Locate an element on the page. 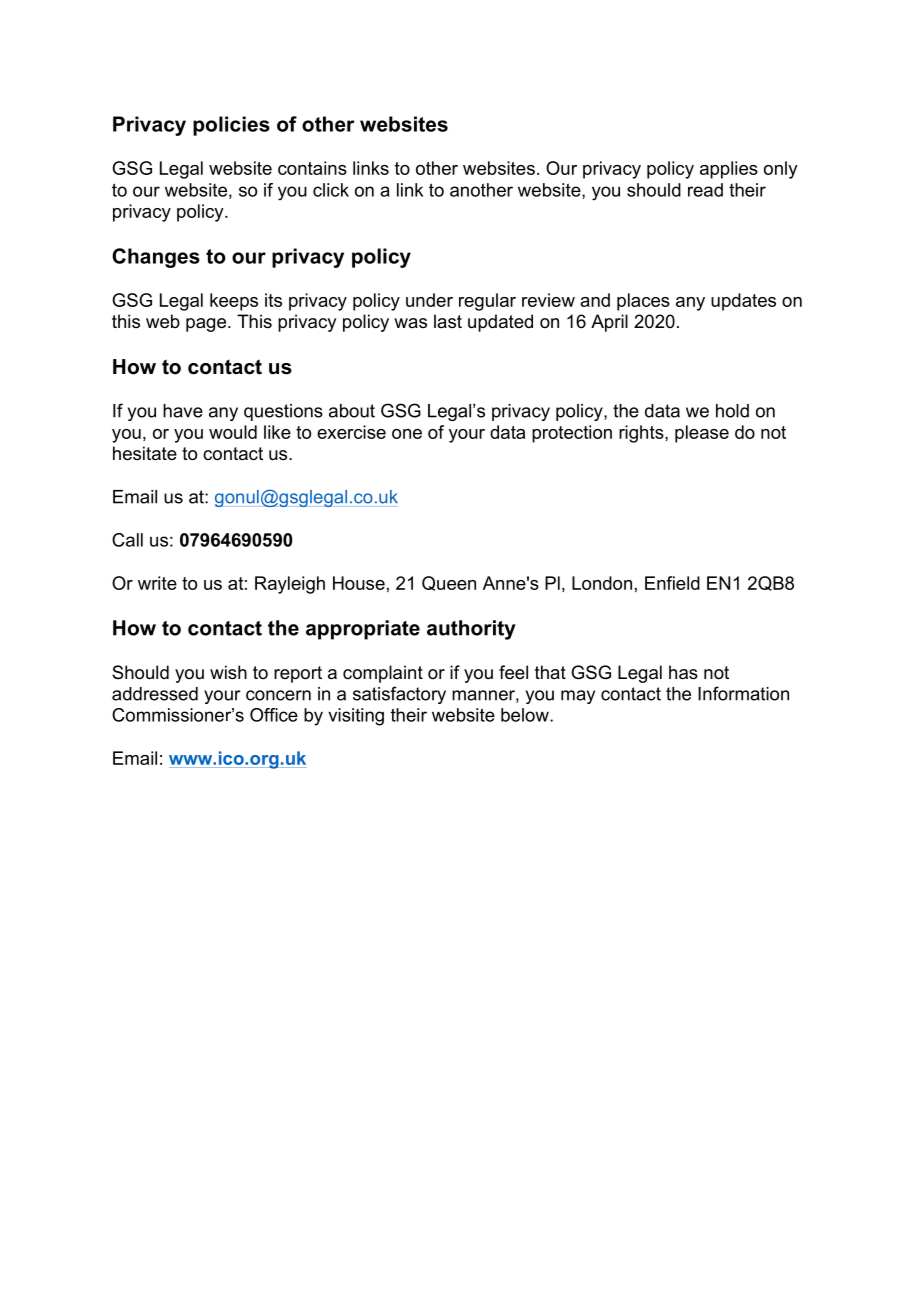  policies is located at coordinates (231, 126).
